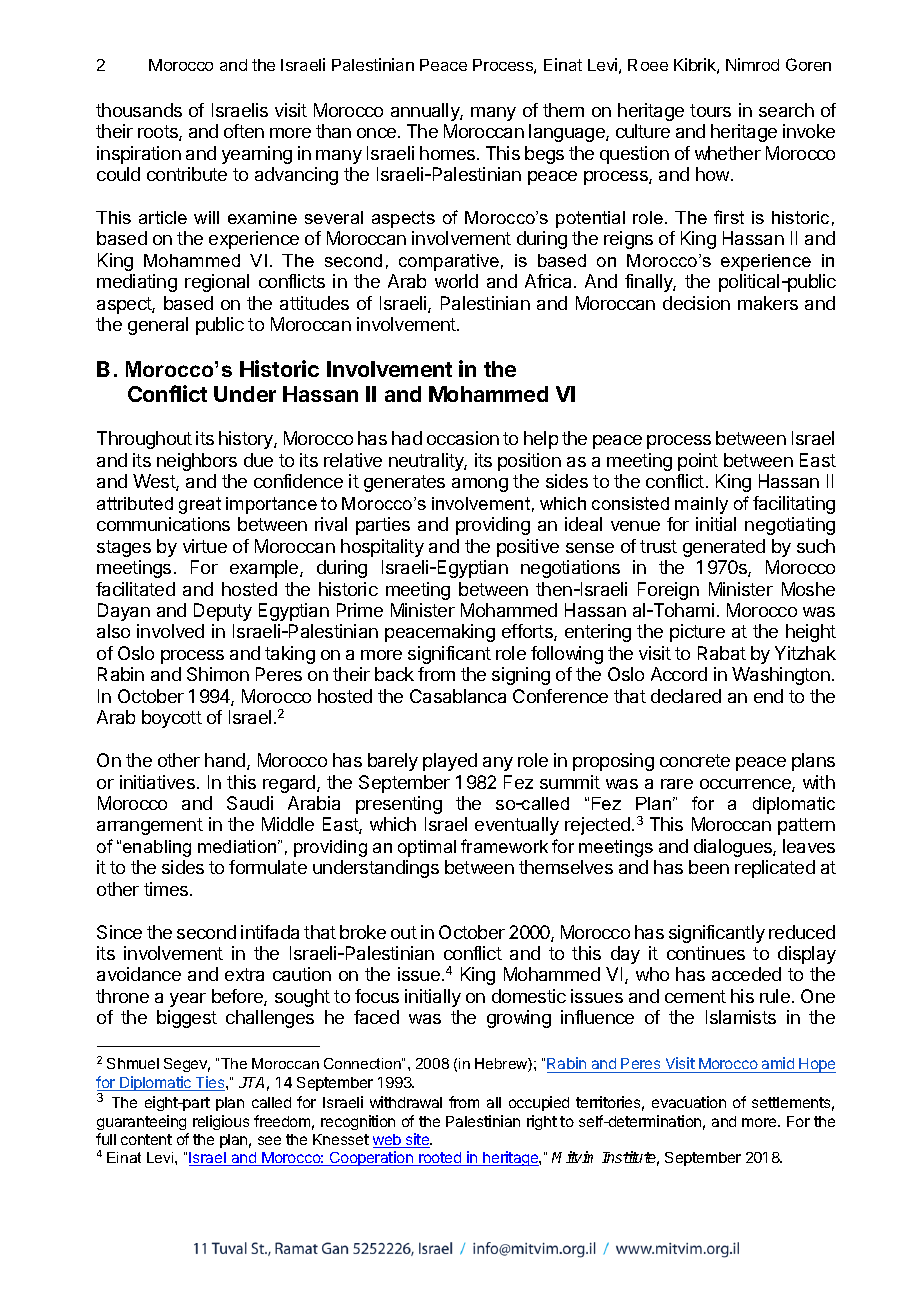 This screenshot has width=924, height=1308. Describe the element at coordinates (450, 762) in the screenshot. I see `played` at that location.
